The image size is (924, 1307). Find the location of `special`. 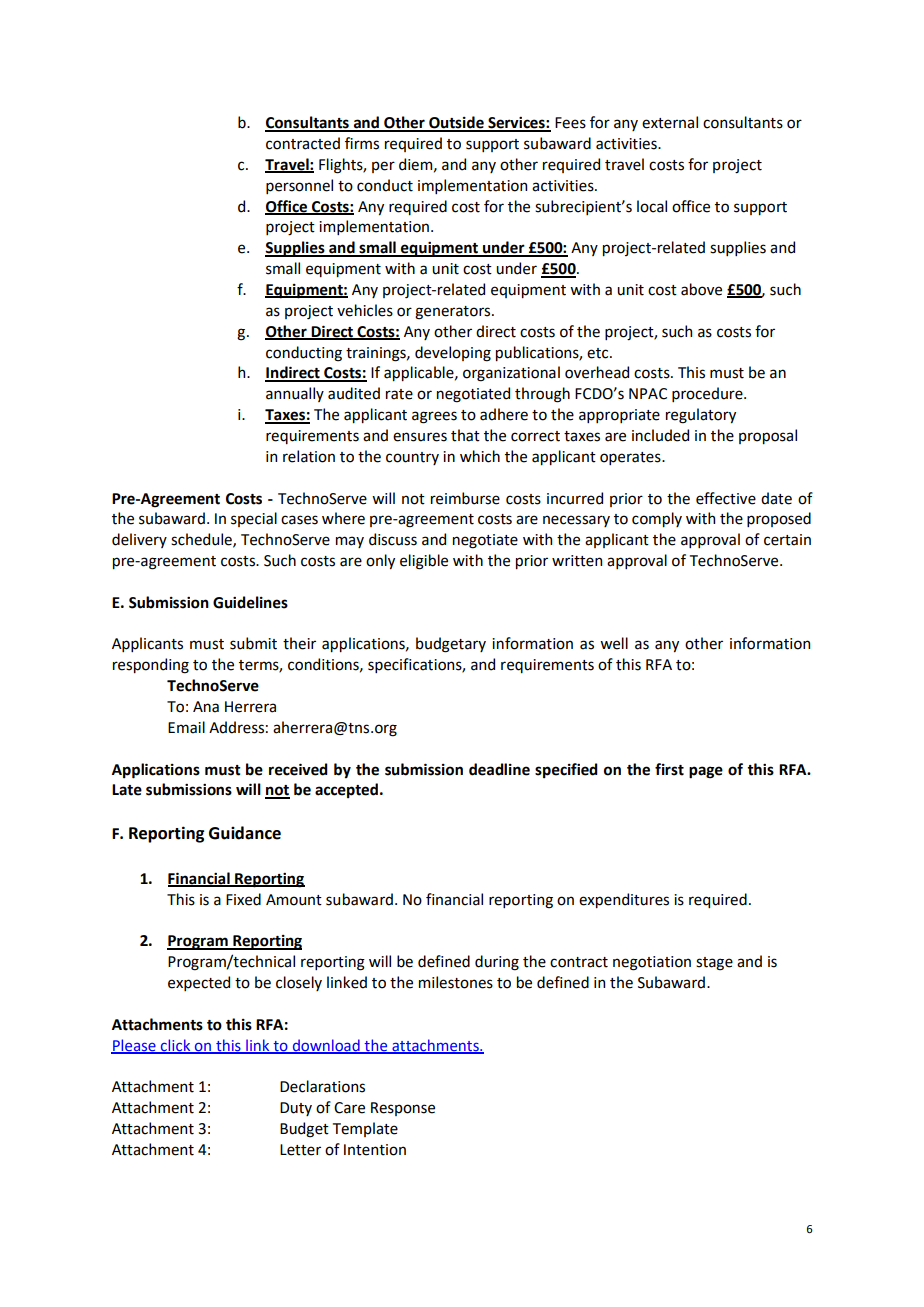

special is located at coordinates (254, 519).
